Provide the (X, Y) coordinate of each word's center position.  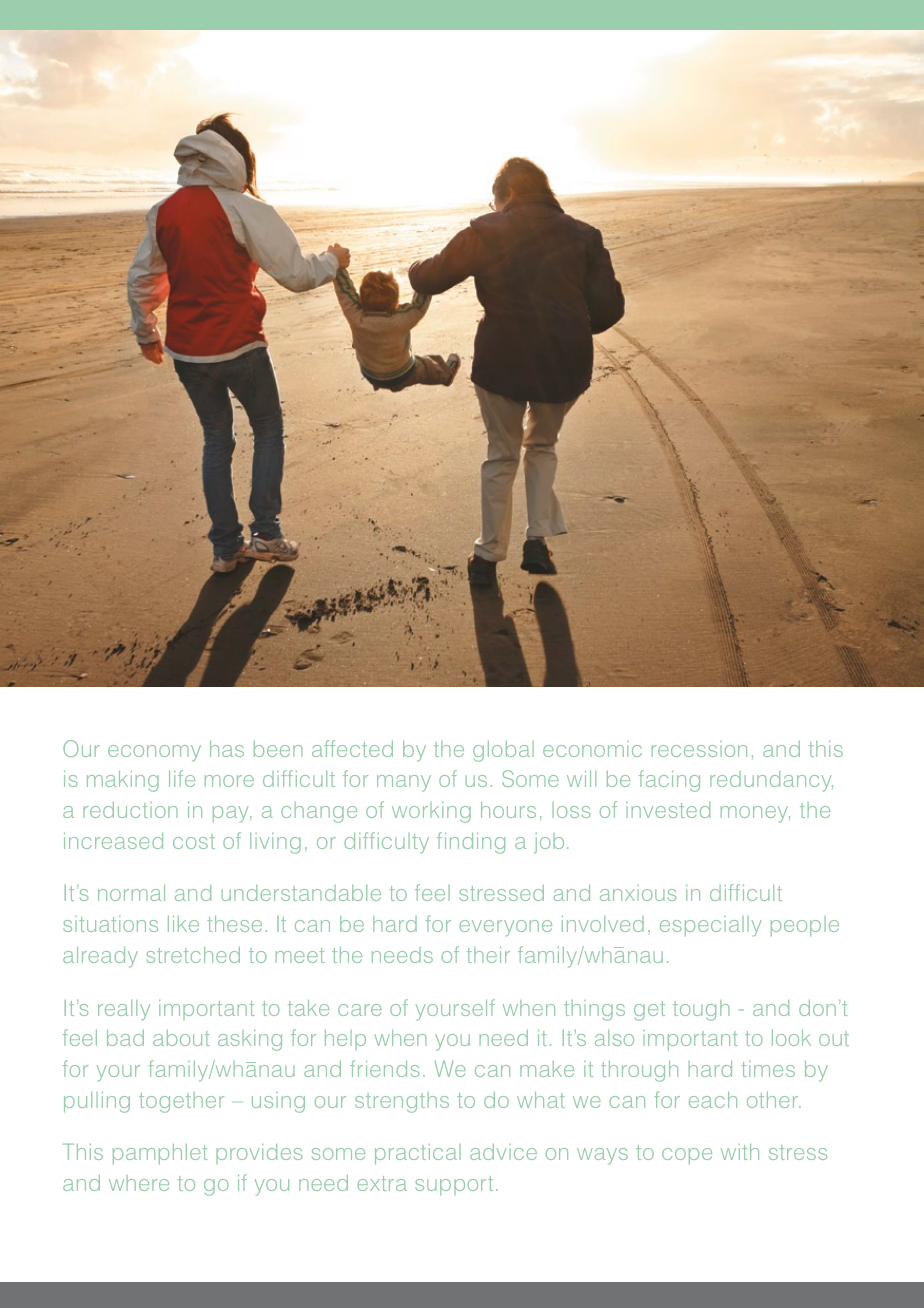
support (454, 1186)
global (503, 751)
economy (154, 753)
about (181, 1038)
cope (687, 1156)
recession (699, 749)
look (791, 1038)
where (139, 1183)
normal (131, 893)
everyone (505, 928)
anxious (638, 893)
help (345, 1040)
